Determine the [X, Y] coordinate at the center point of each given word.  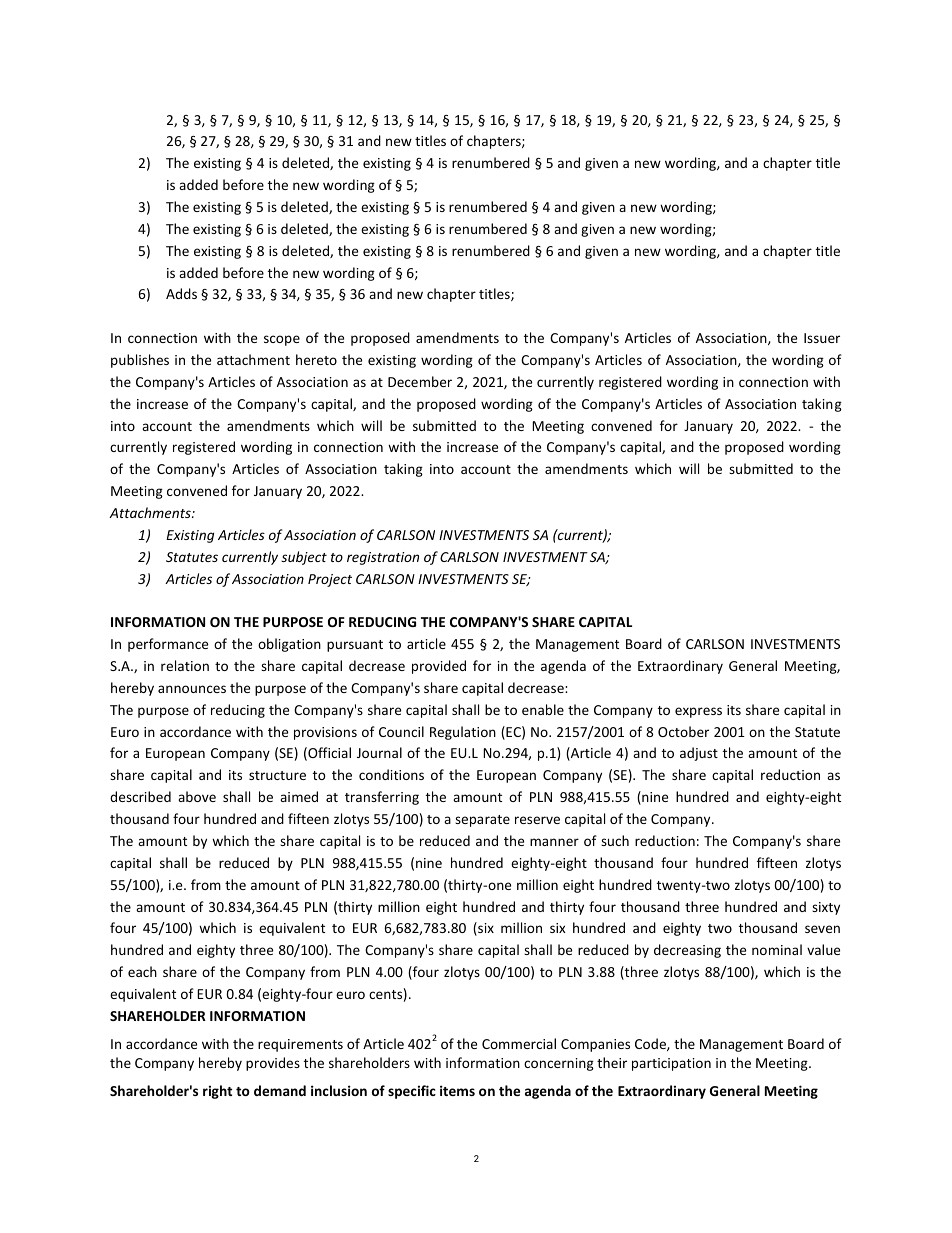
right [217, 1092]
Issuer [822, 338]
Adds [181, 293]
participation [671, 1064]
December [420, 381]
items [457, 1090]
